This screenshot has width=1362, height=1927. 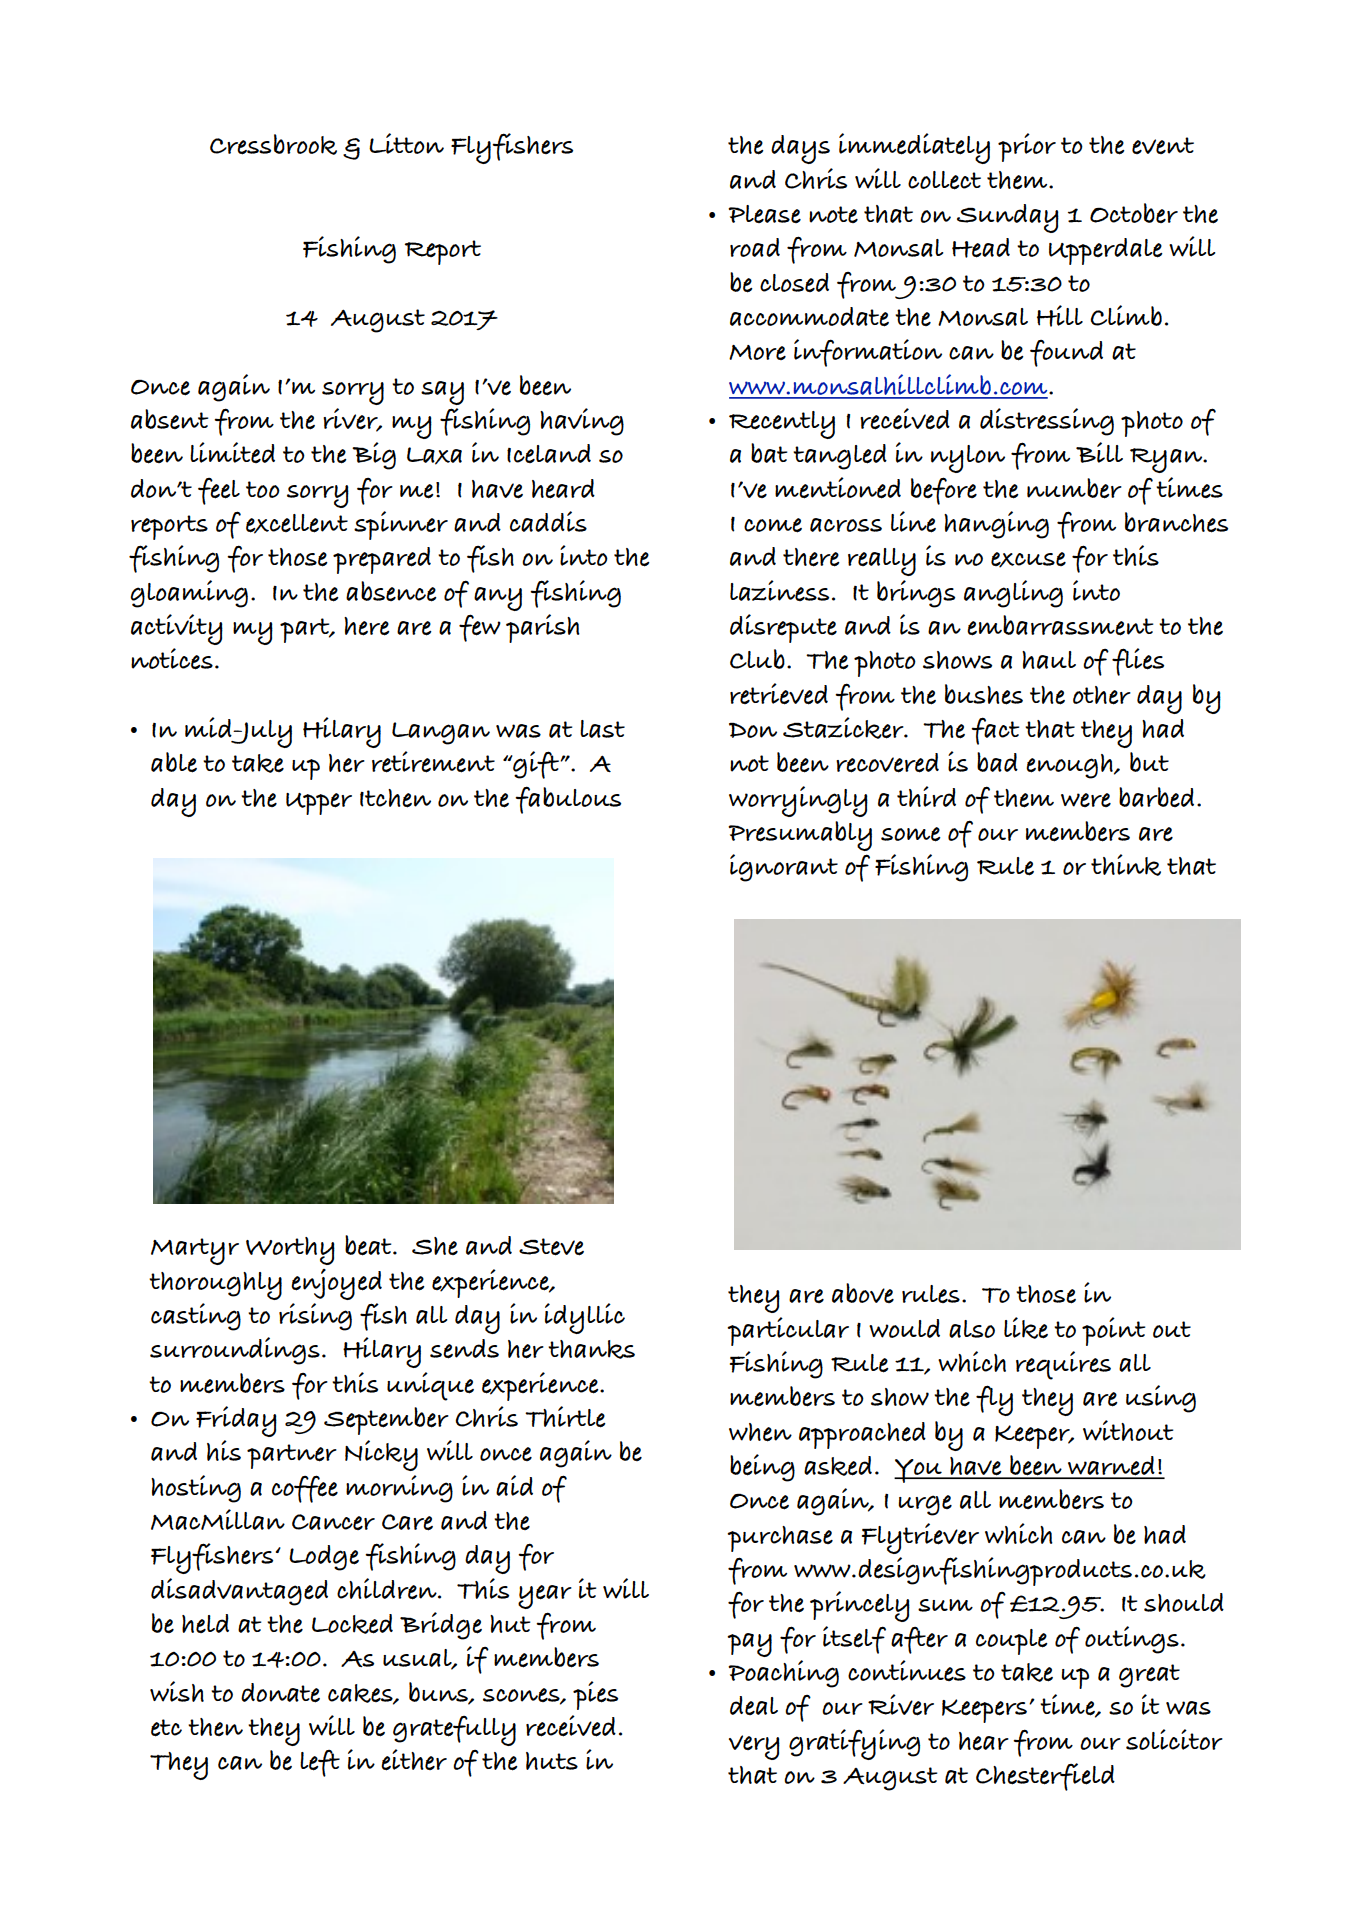 I want to click on Litton, so click(x=406, y=143).
